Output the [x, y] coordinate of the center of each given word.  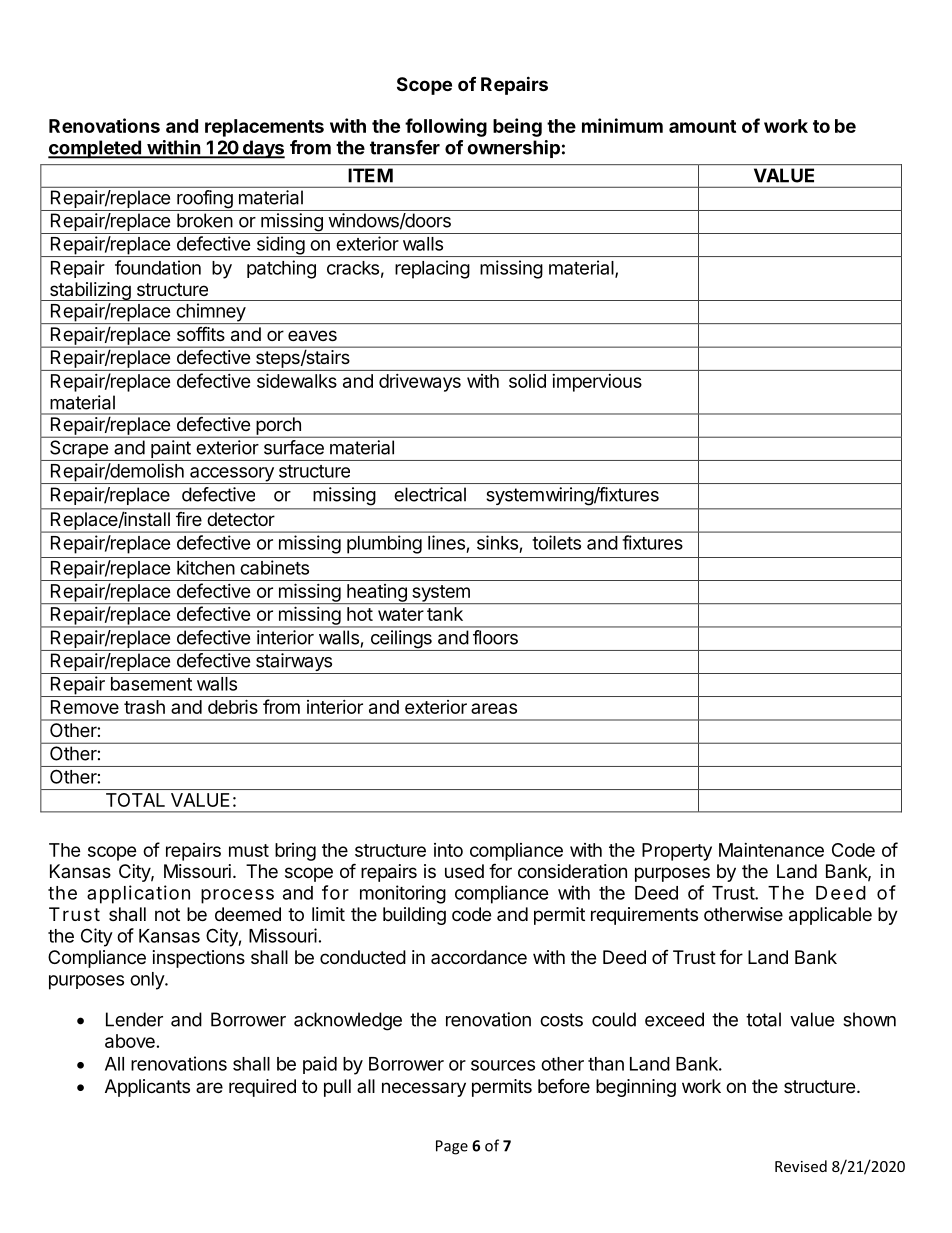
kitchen [206, 567]
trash [144, 707]
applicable [830, 916]
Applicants [147, 1088]
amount [702, 126]
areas [494, 708]
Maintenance [771, 850]
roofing [204, 200]
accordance [479, 957]
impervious [597, 383]
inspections [199, 959]
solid [527, 381]
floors [495, 637]
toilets [556, 542]
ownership [513, 149]
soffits [201, 334]
